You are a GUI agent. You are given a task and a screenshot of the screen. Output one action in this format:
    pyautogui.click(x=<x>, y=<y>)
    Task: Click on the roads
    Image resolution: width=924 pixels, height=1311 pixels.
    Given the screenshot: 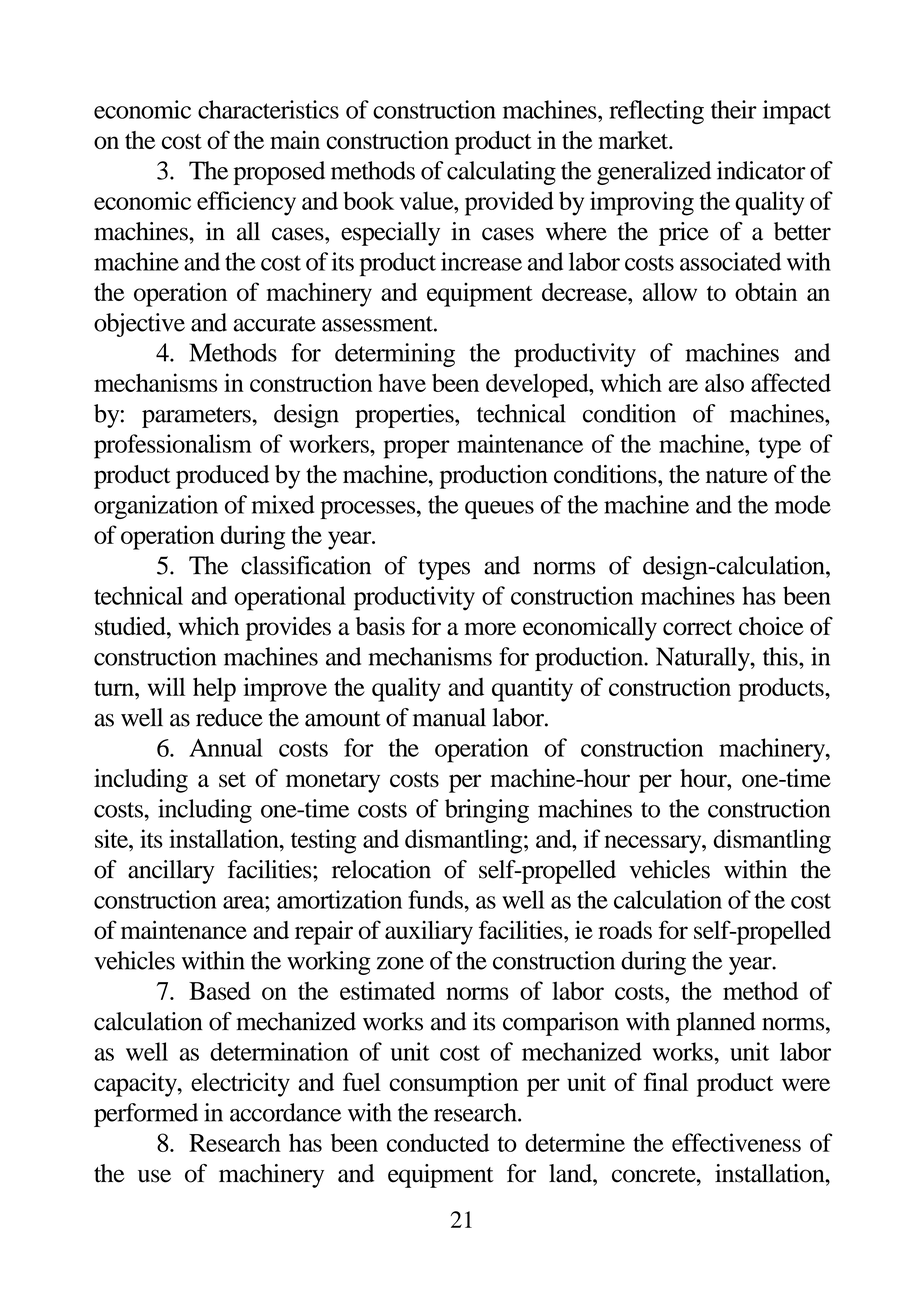 What is the action you would take?
    pyautogui.click(x=625, y=930)
